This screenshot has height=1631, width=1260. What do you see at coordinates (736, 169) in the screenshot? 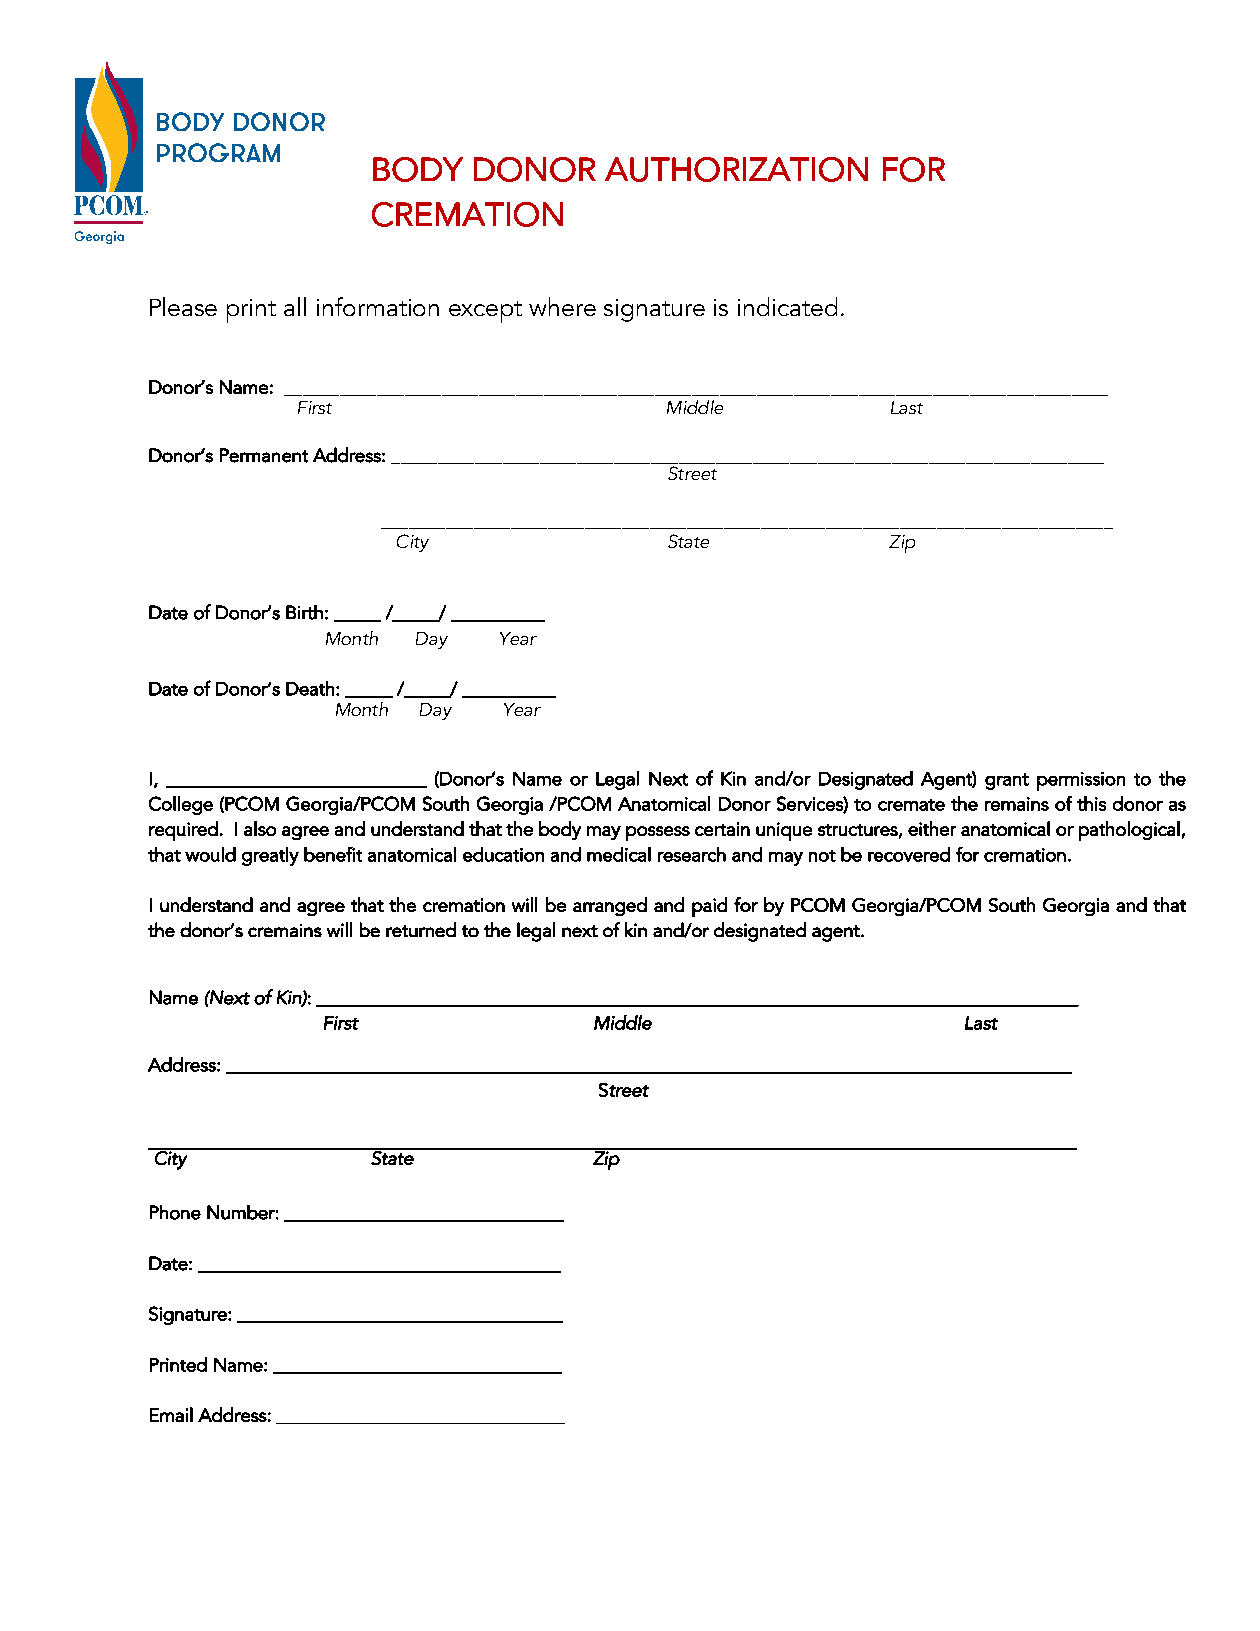
I see `AUTHORIZATION` at bounding box center [736, 169].
